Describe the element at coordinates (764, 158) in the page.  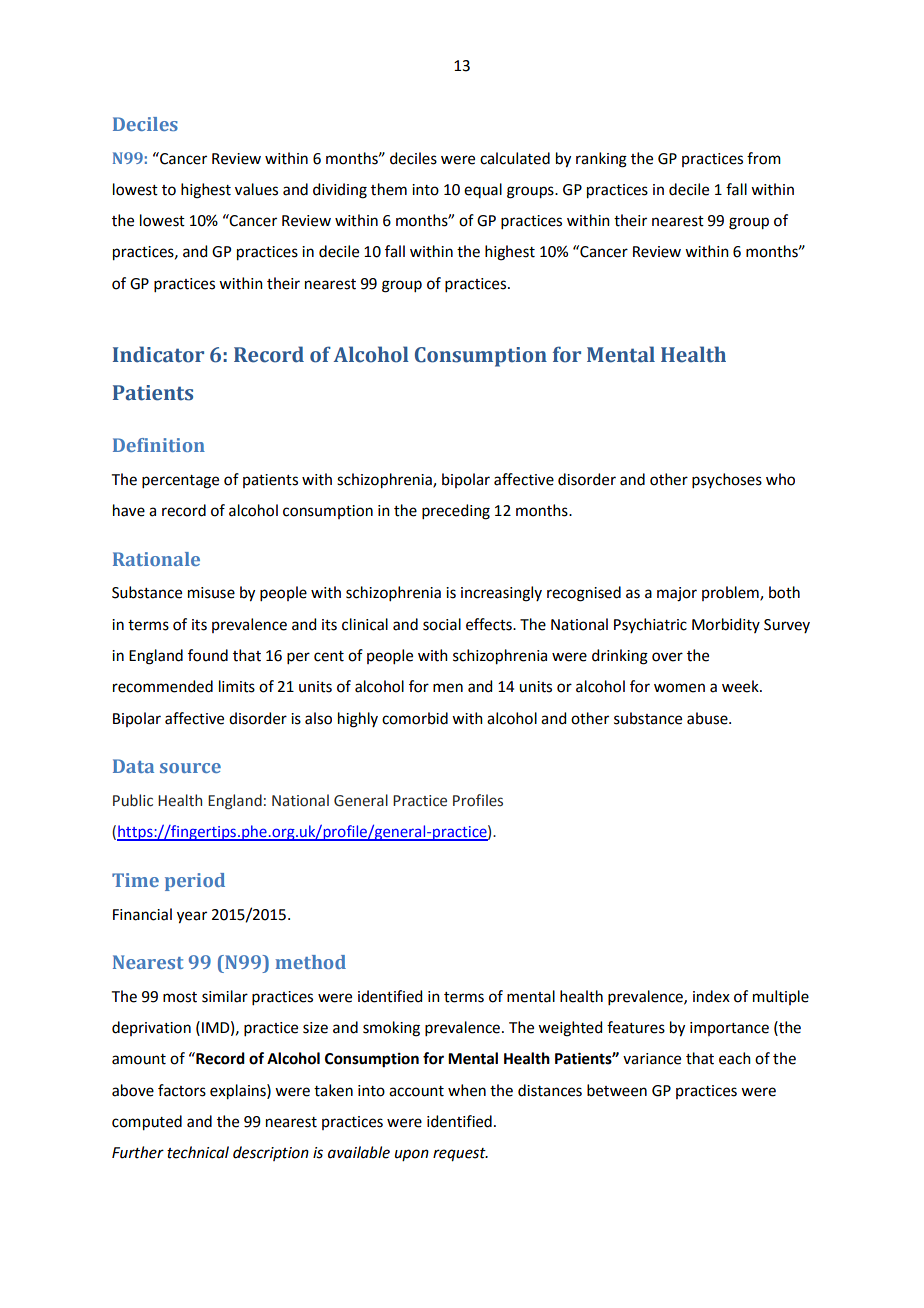
I see `from` at that location.
